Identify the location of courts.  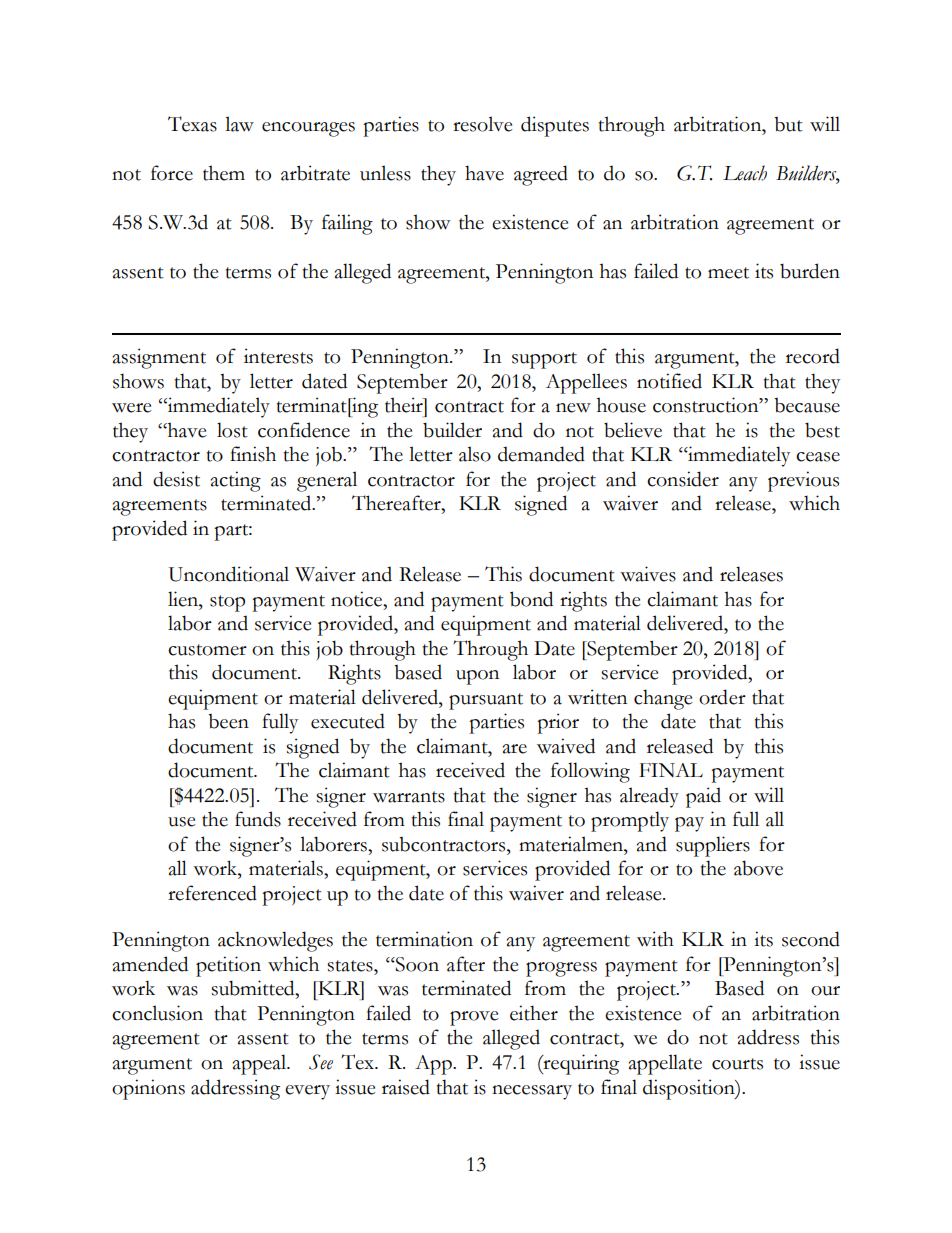
(737, 1064).
